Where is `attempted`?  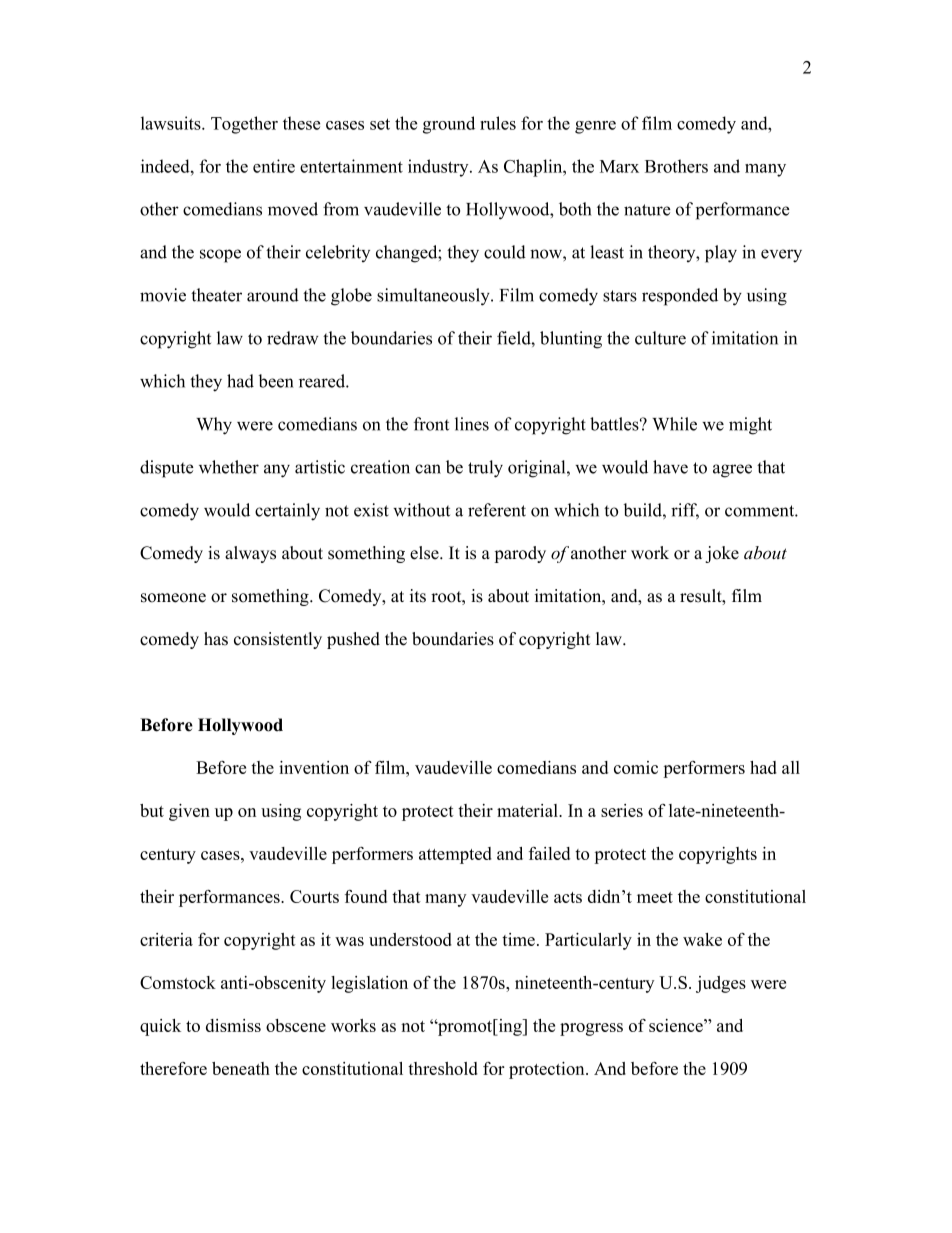
attempted is located at coordinates (455, 855).
